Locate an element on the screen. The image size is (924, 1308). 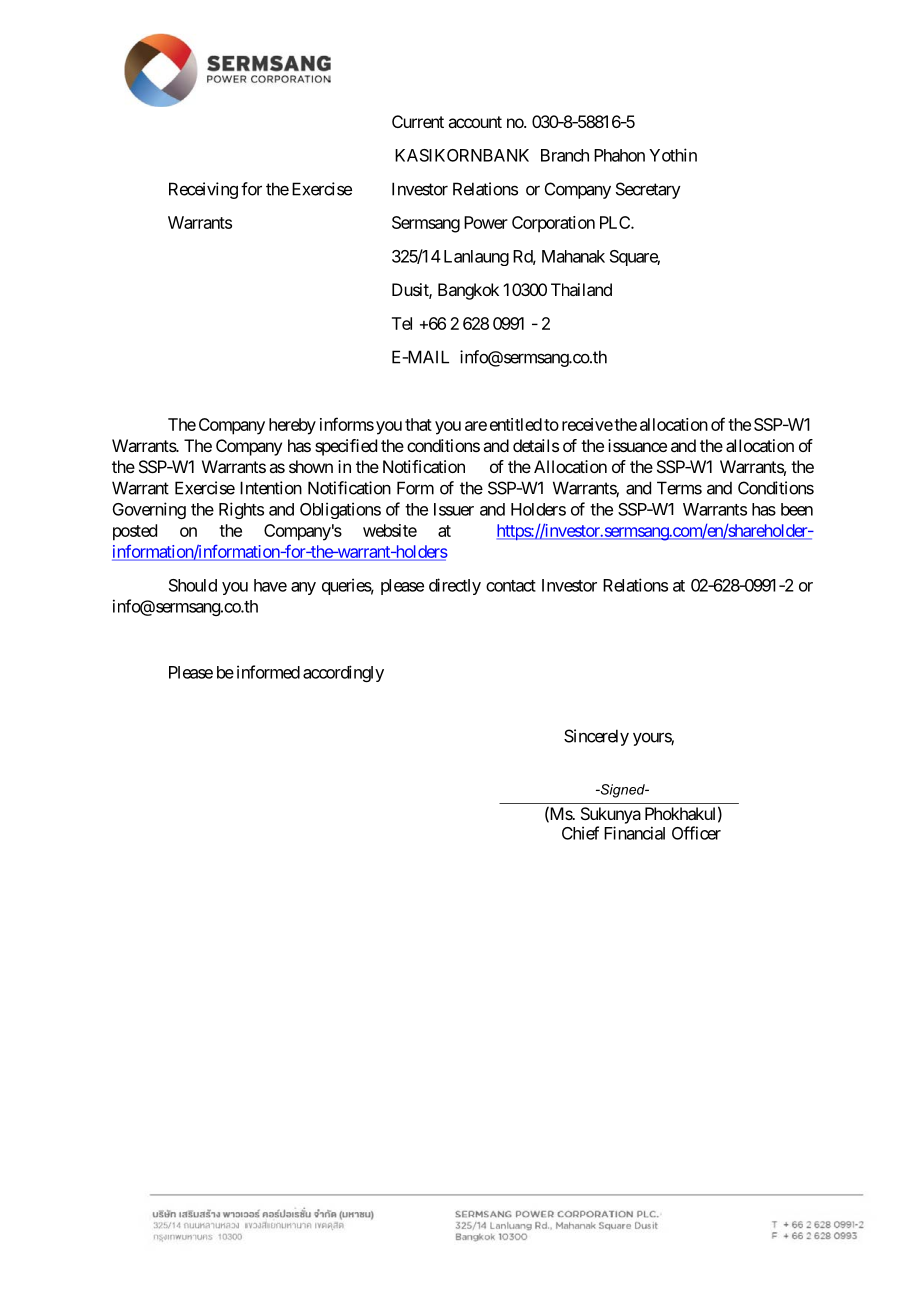
Secretary is located at coordinates (648, 190).
